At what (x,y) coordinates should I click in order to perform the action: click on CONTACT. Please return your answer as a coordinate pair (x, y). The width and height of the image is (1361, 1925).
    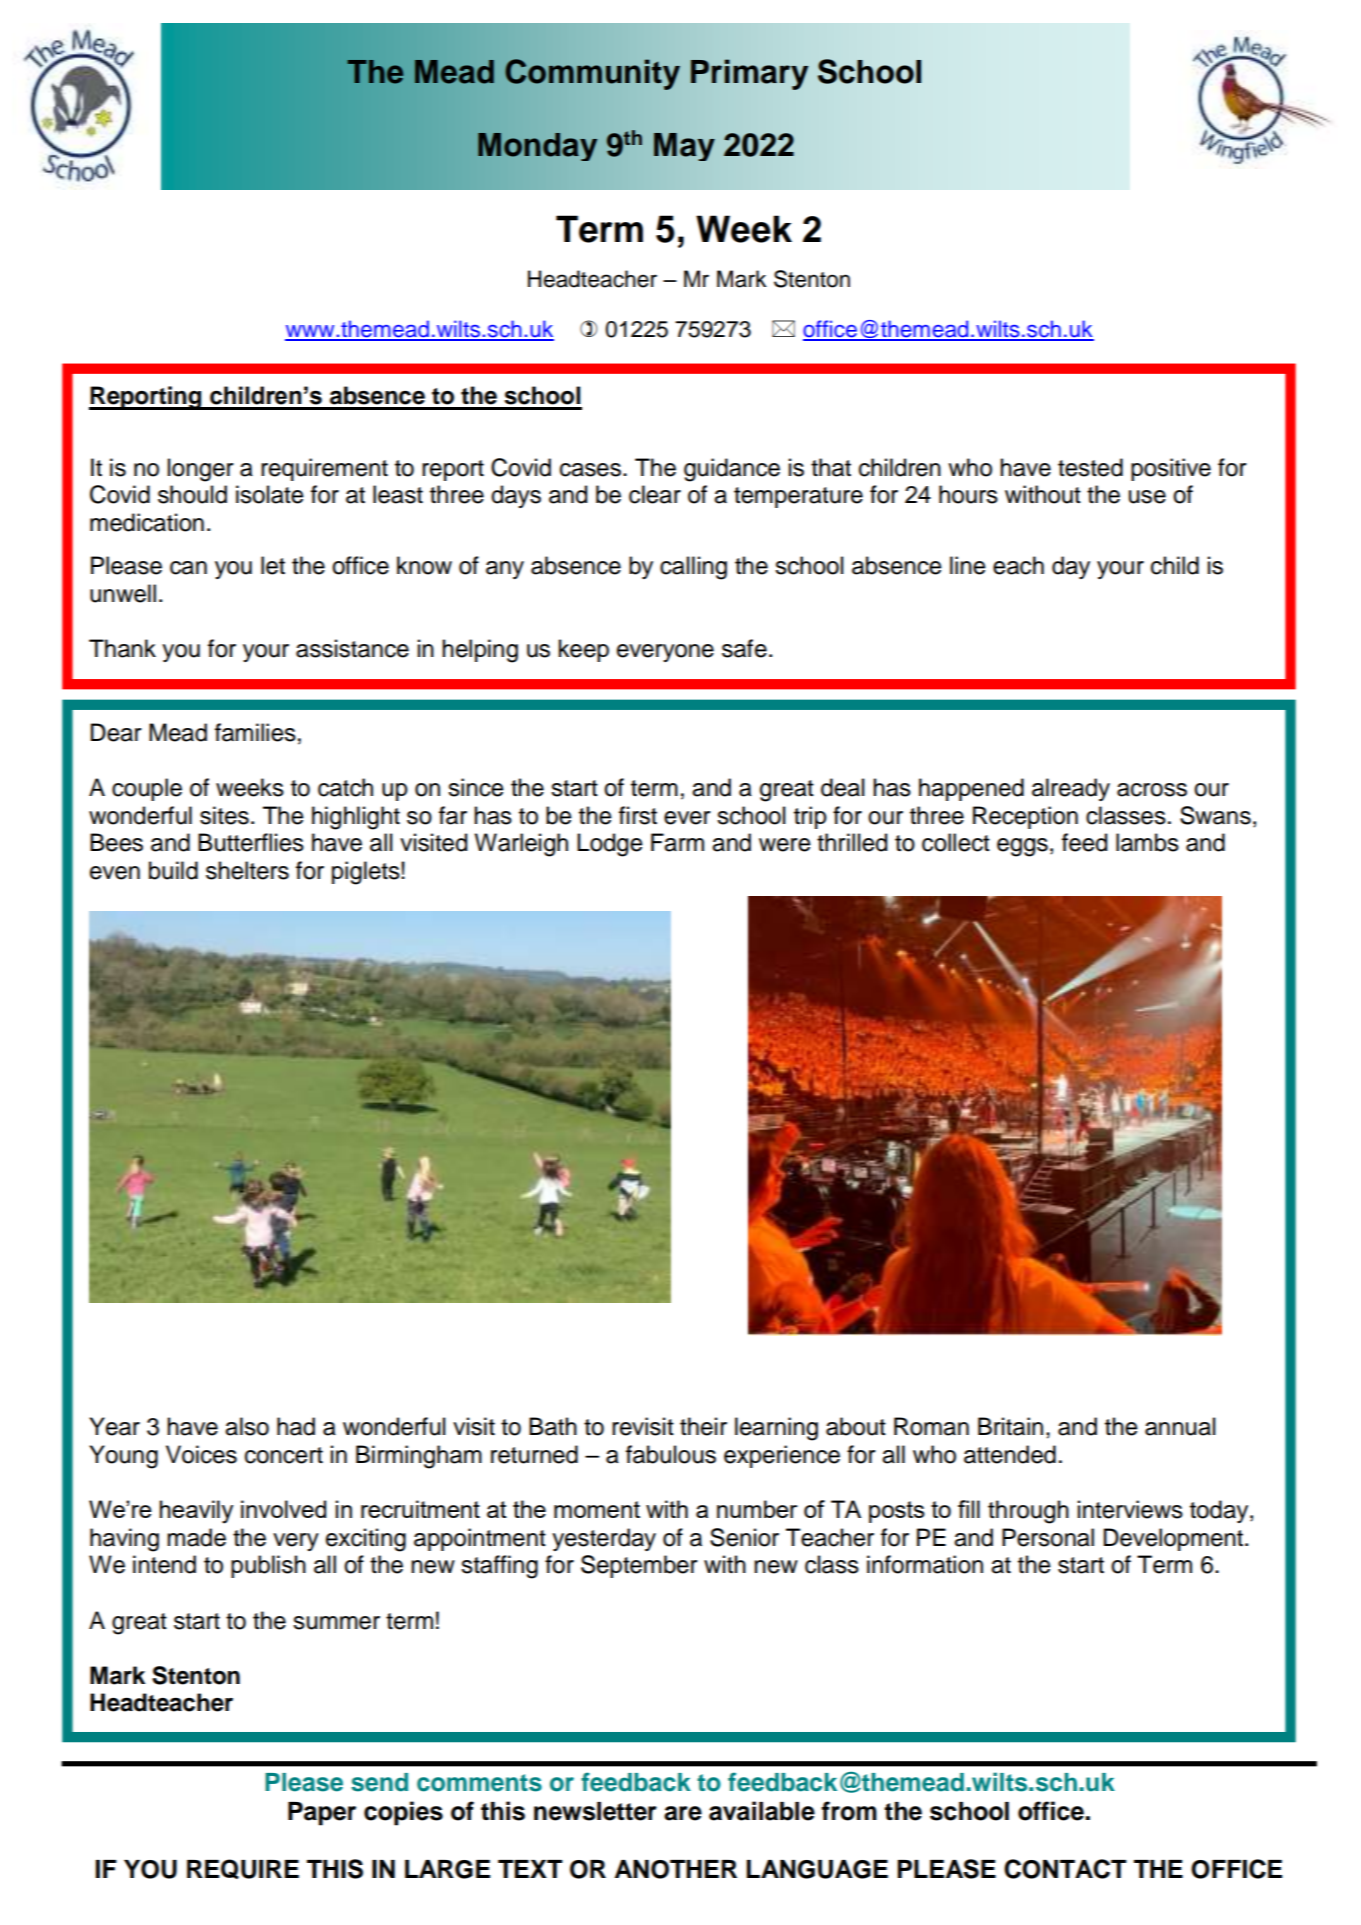
    Looking at the image, I should click on (1065, 1869).
